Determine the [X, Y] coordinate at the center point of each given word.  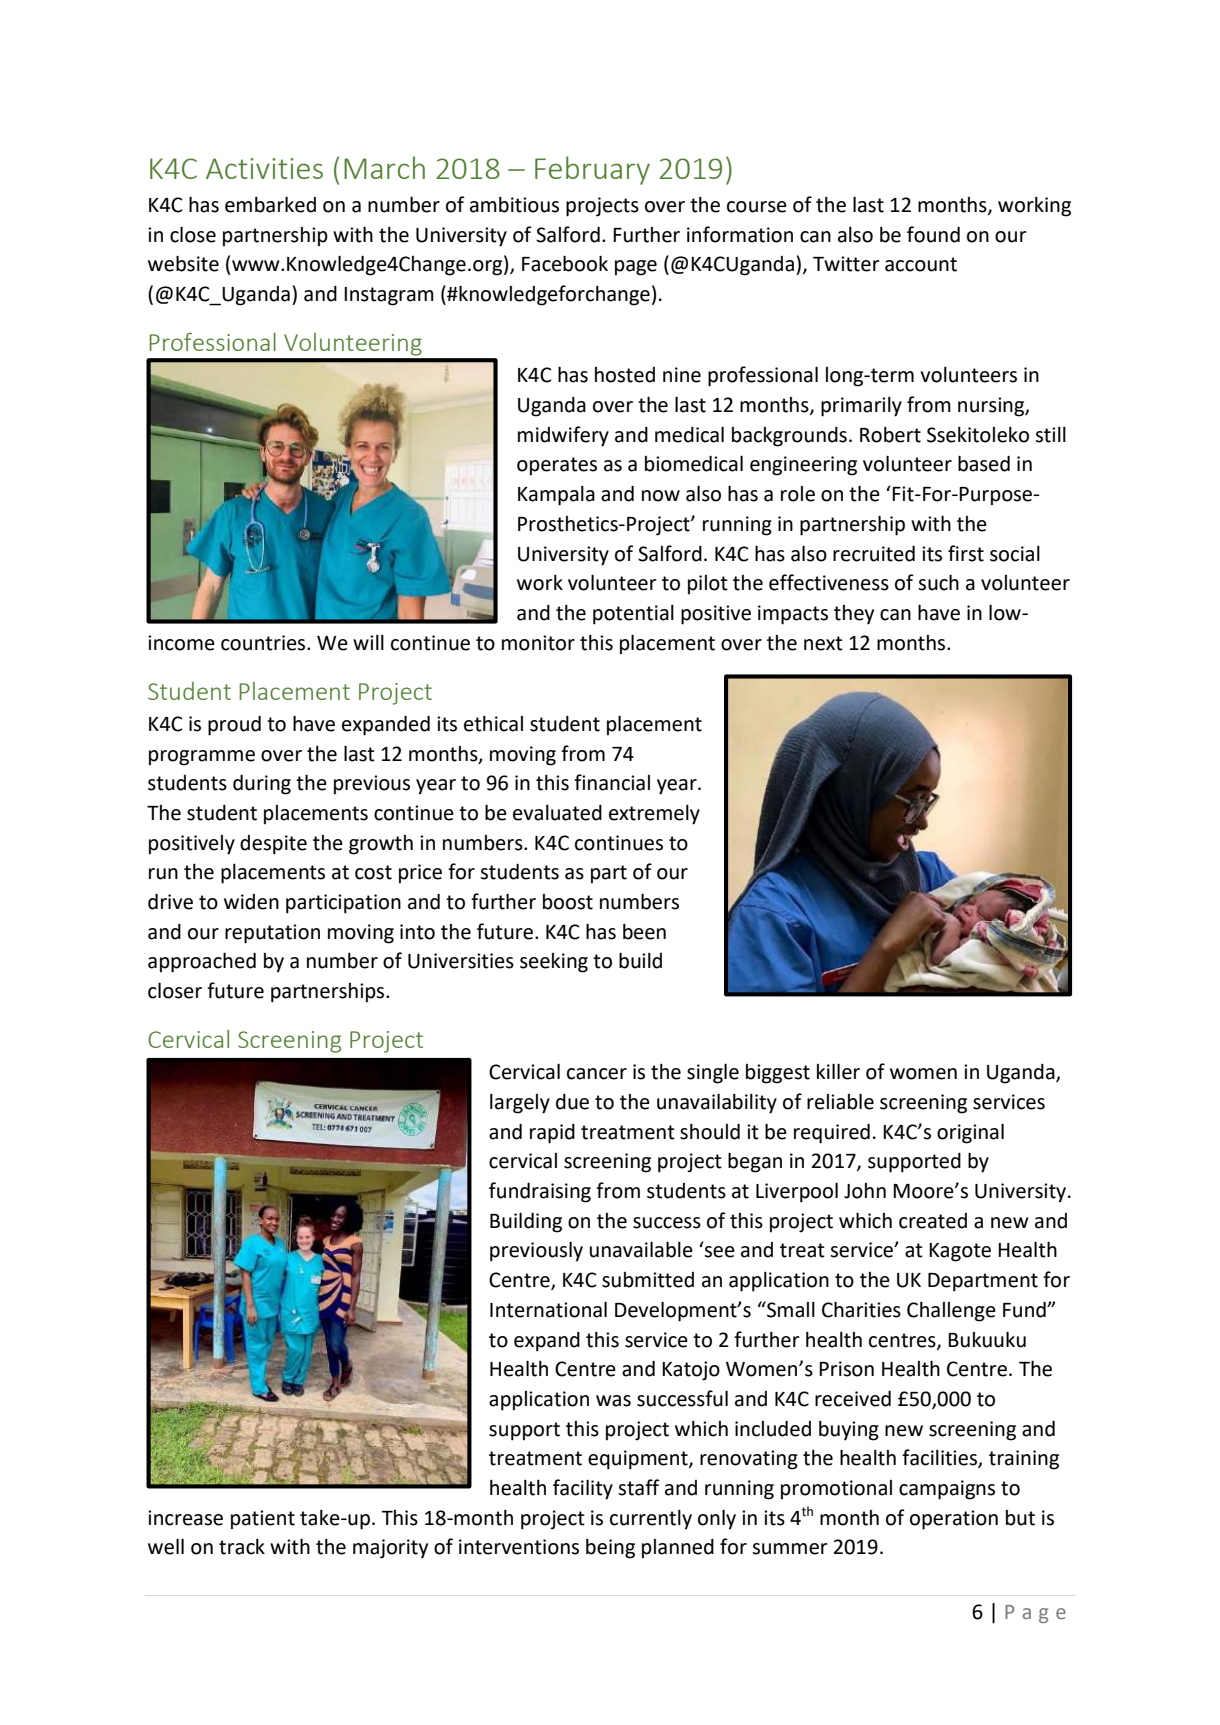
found [933, 234]
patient [263, 1520]
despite [273, 845]
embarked [270, 204]
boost [568, 902]
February [592, 170]
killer [838, 1071]
